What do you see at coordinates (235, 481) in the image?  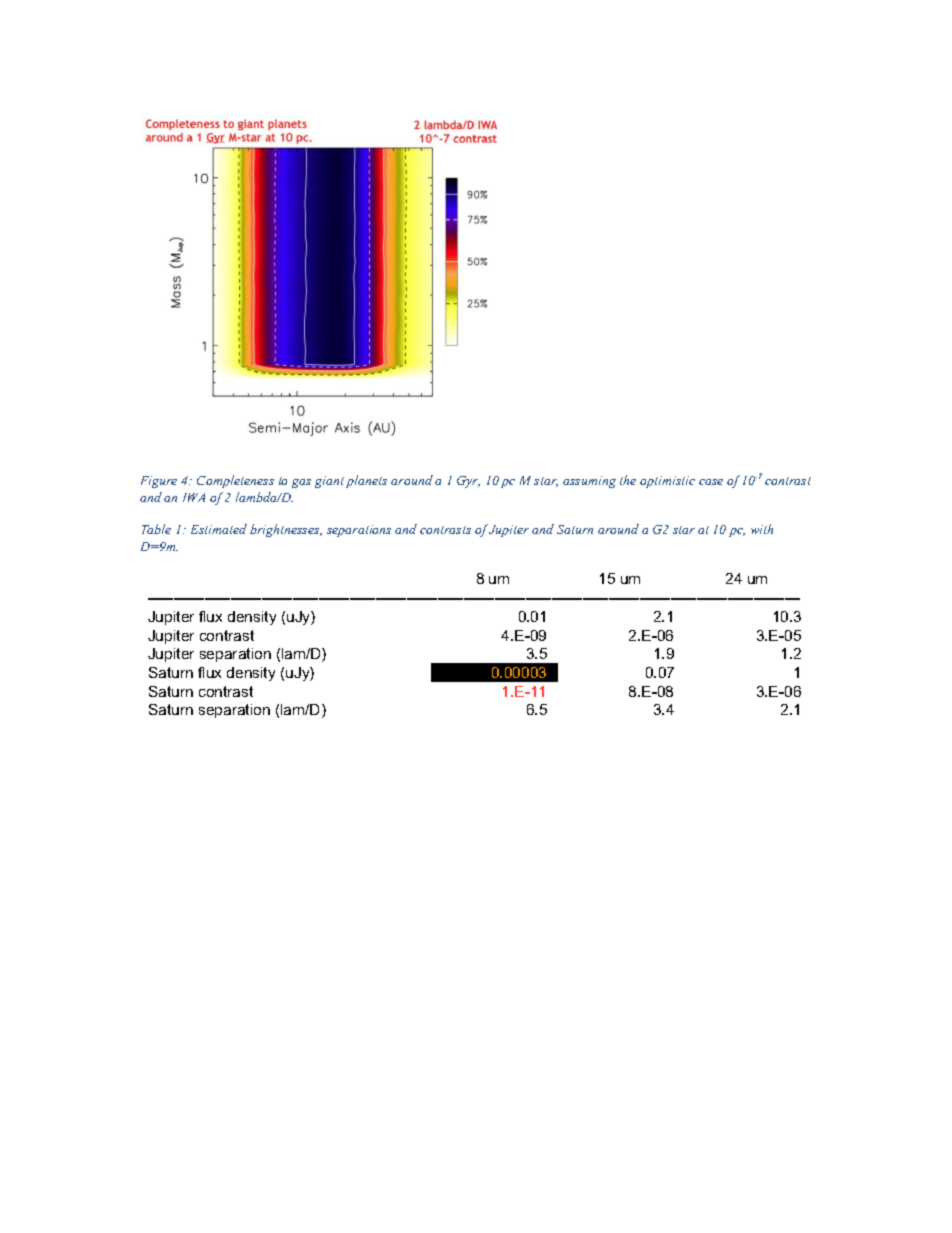 I see `Completeness` at bounding box center [235, 481].
